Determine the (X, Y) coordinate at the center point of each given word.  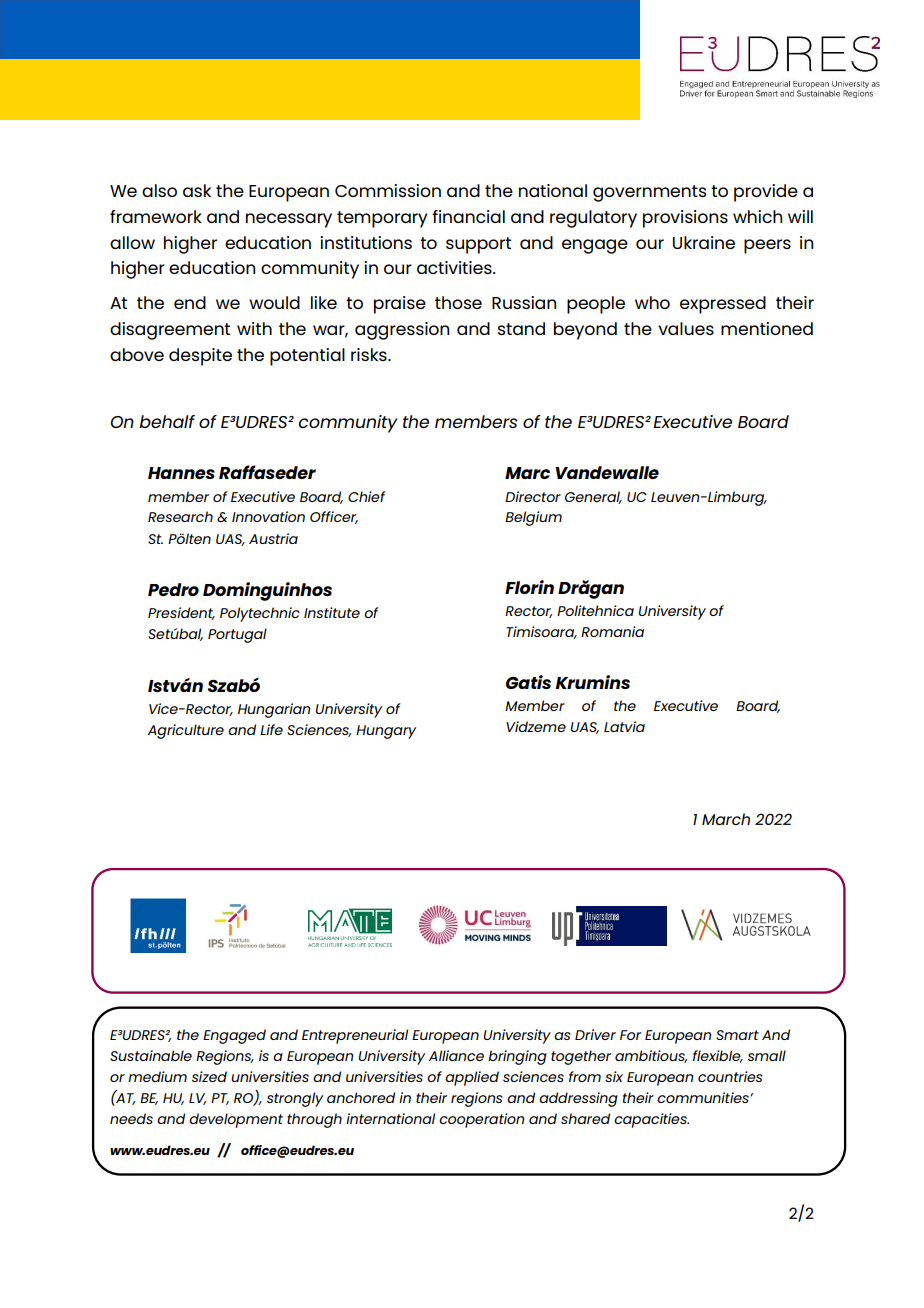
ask (197, 190)
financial (468, 216)
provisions (685, 219)
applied (472, 1078)
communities (704, 1097)
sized (209, 1076)
